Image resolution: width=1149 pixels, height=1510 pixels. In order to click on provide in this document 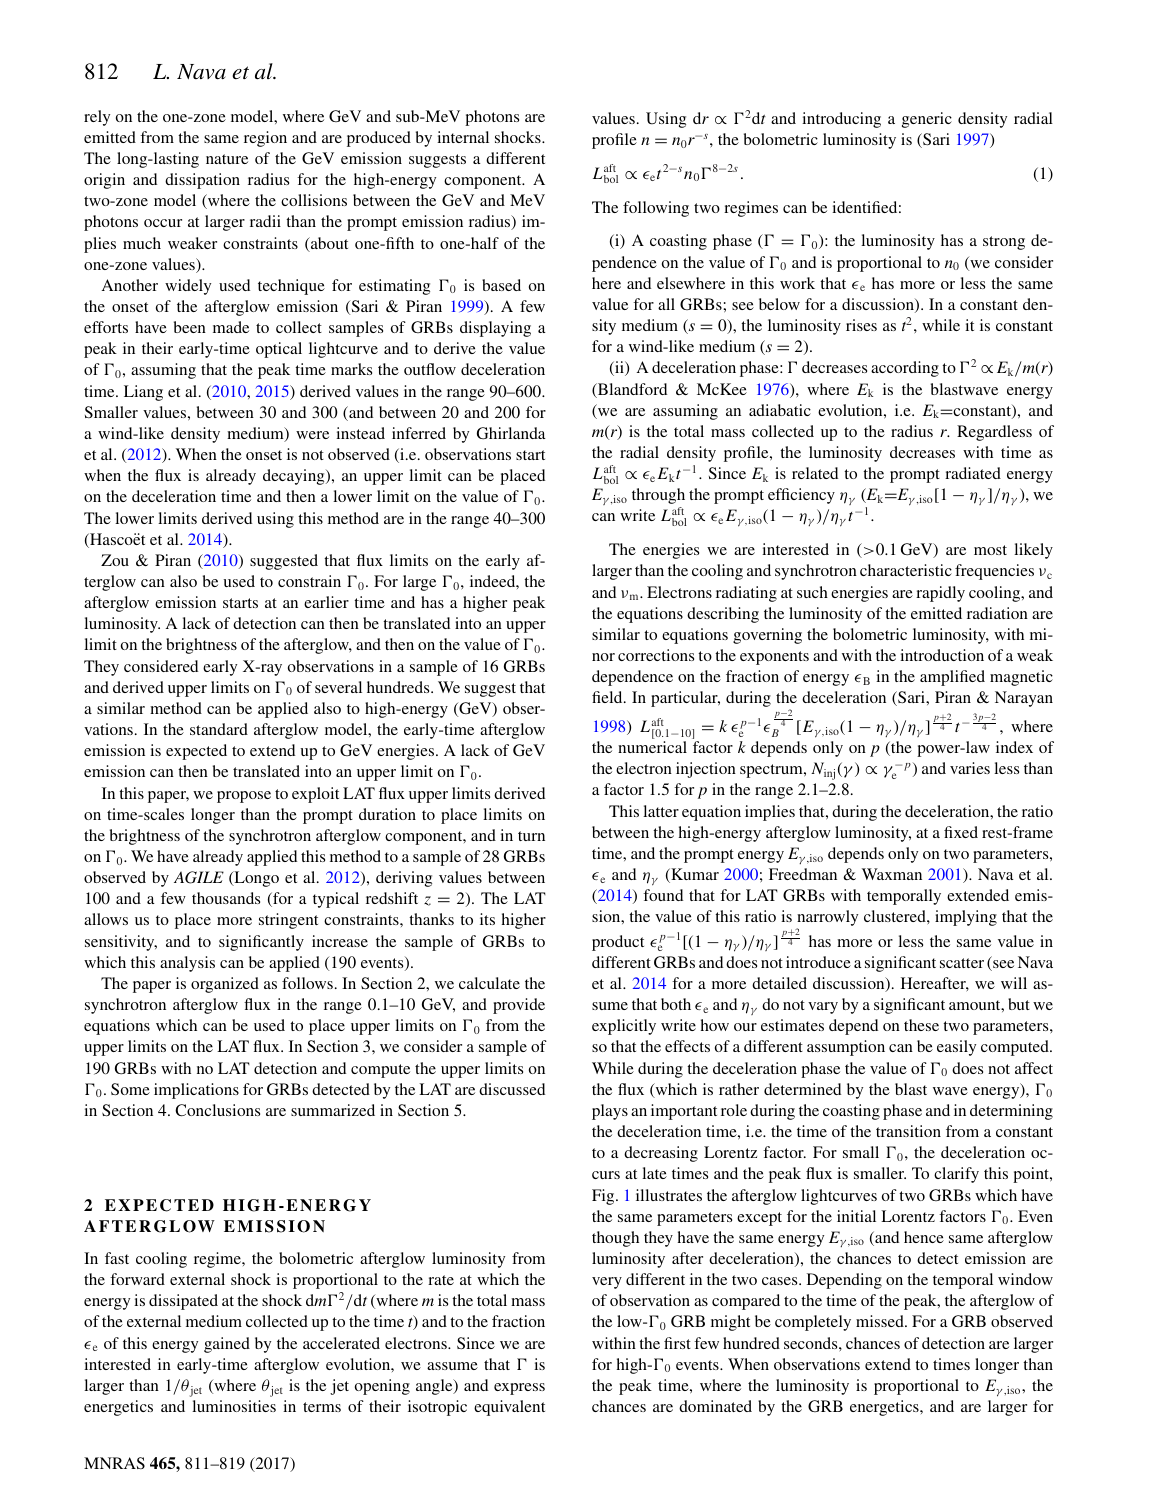, I will do `click(519, 1006)`.
